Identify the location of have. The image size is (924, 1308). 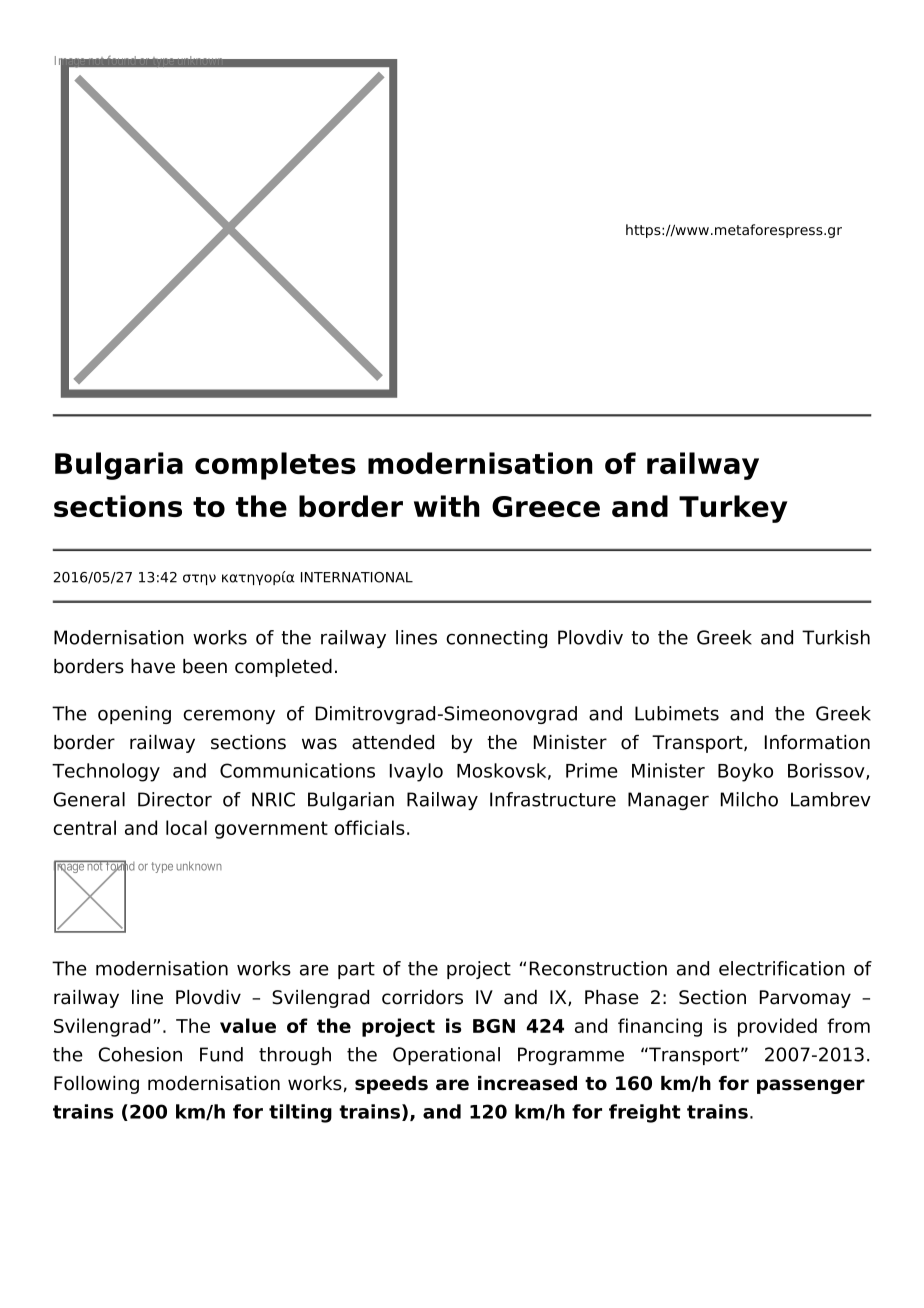
(153, 666).
